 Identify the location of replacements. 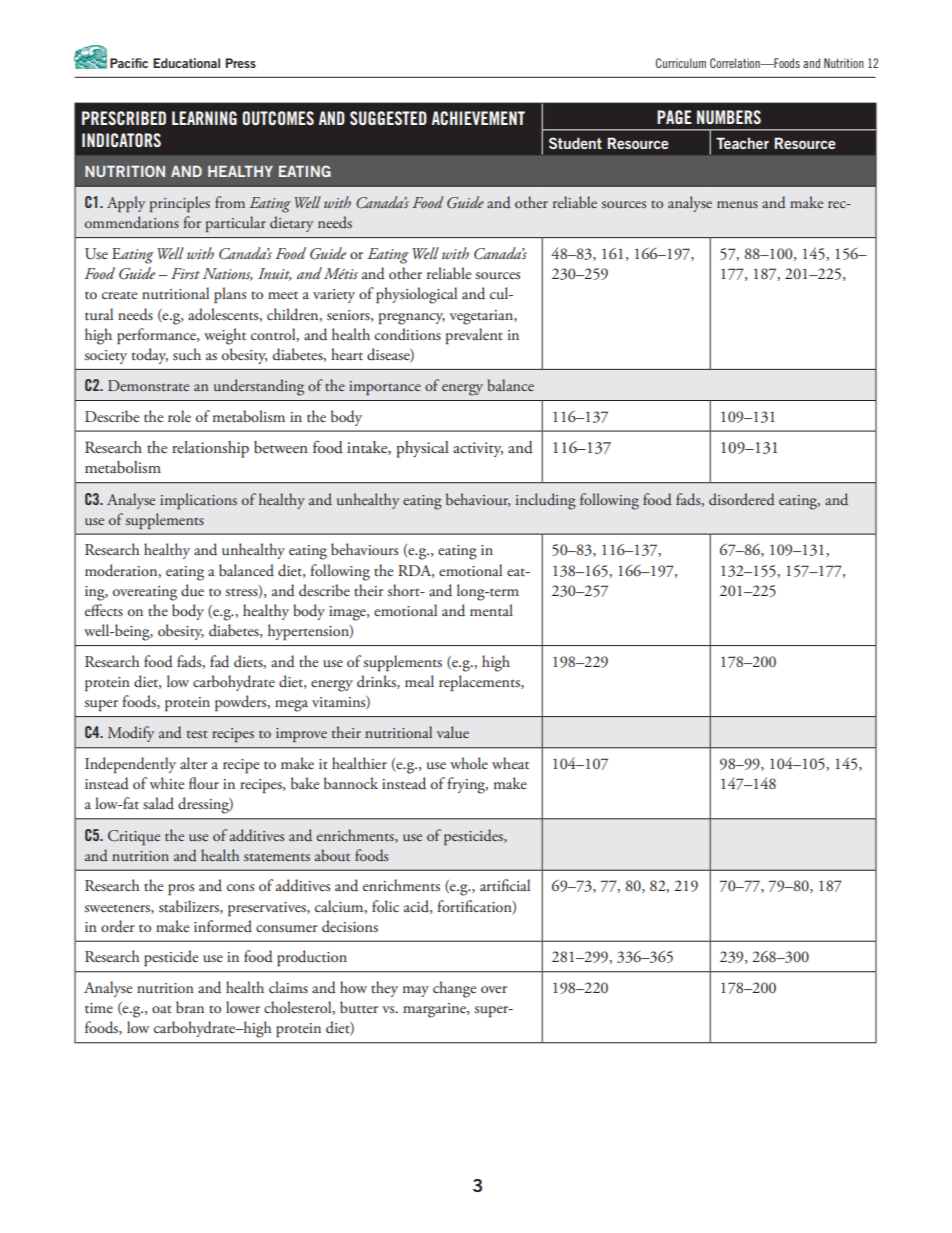
(480, 683).
